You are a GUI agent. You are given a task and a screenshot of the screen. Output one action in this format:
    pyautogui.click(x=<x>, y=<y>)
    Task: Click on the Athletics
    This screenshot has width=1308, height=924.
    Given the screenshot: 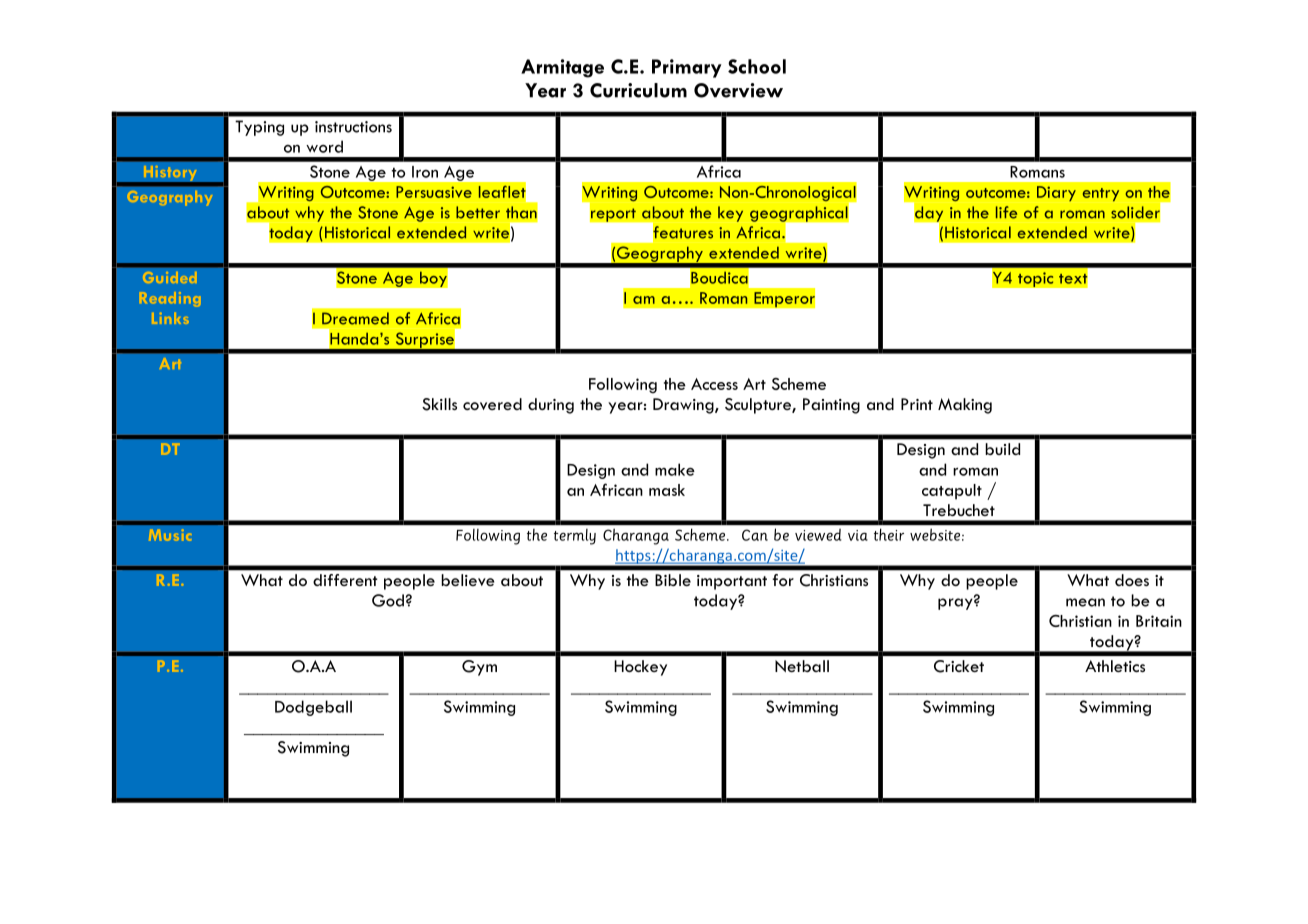 What is the action you would take?
    pyautogui.click(x=1115, y=666)
